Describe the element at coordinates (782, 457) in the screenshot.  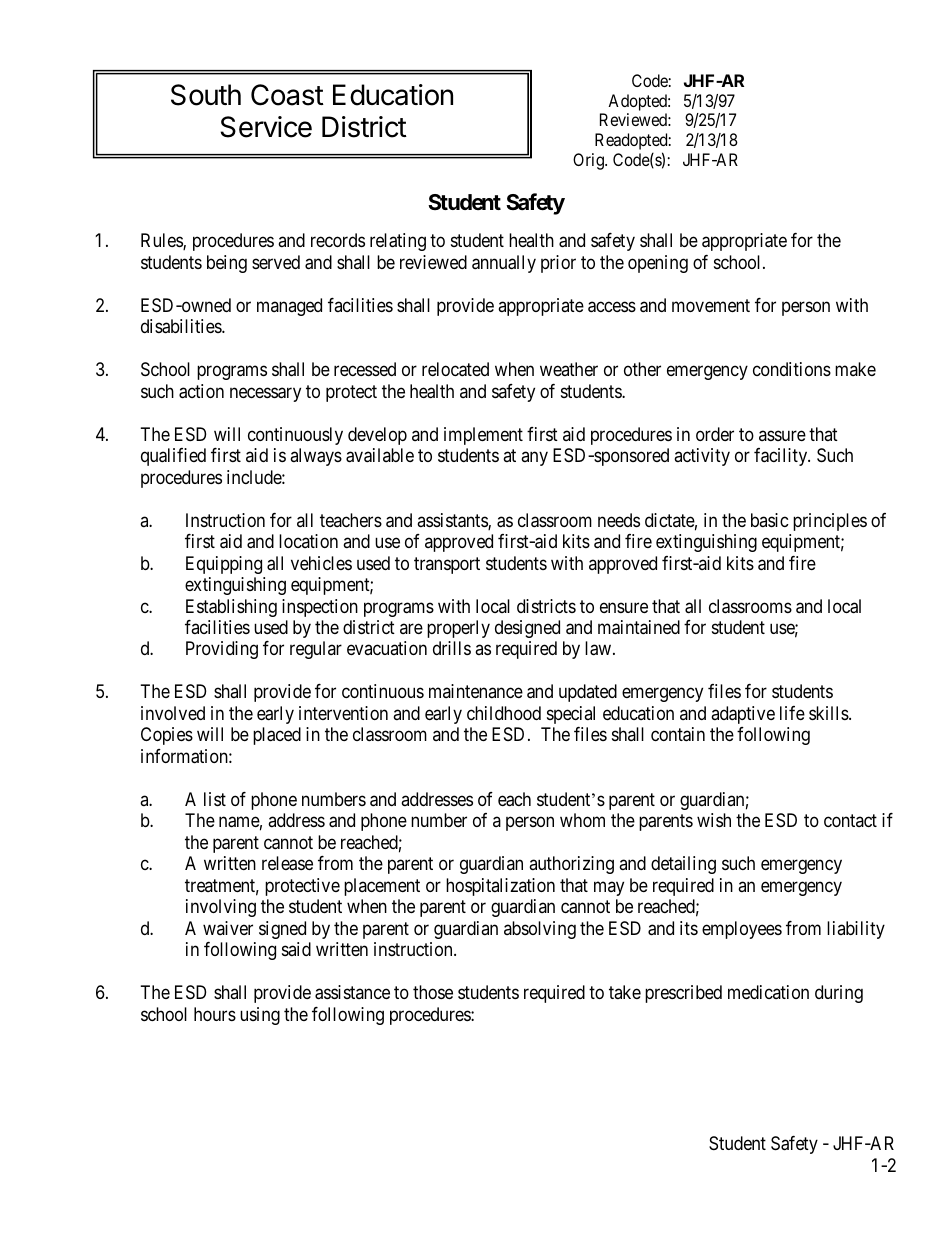
I see `facility` at that location.
